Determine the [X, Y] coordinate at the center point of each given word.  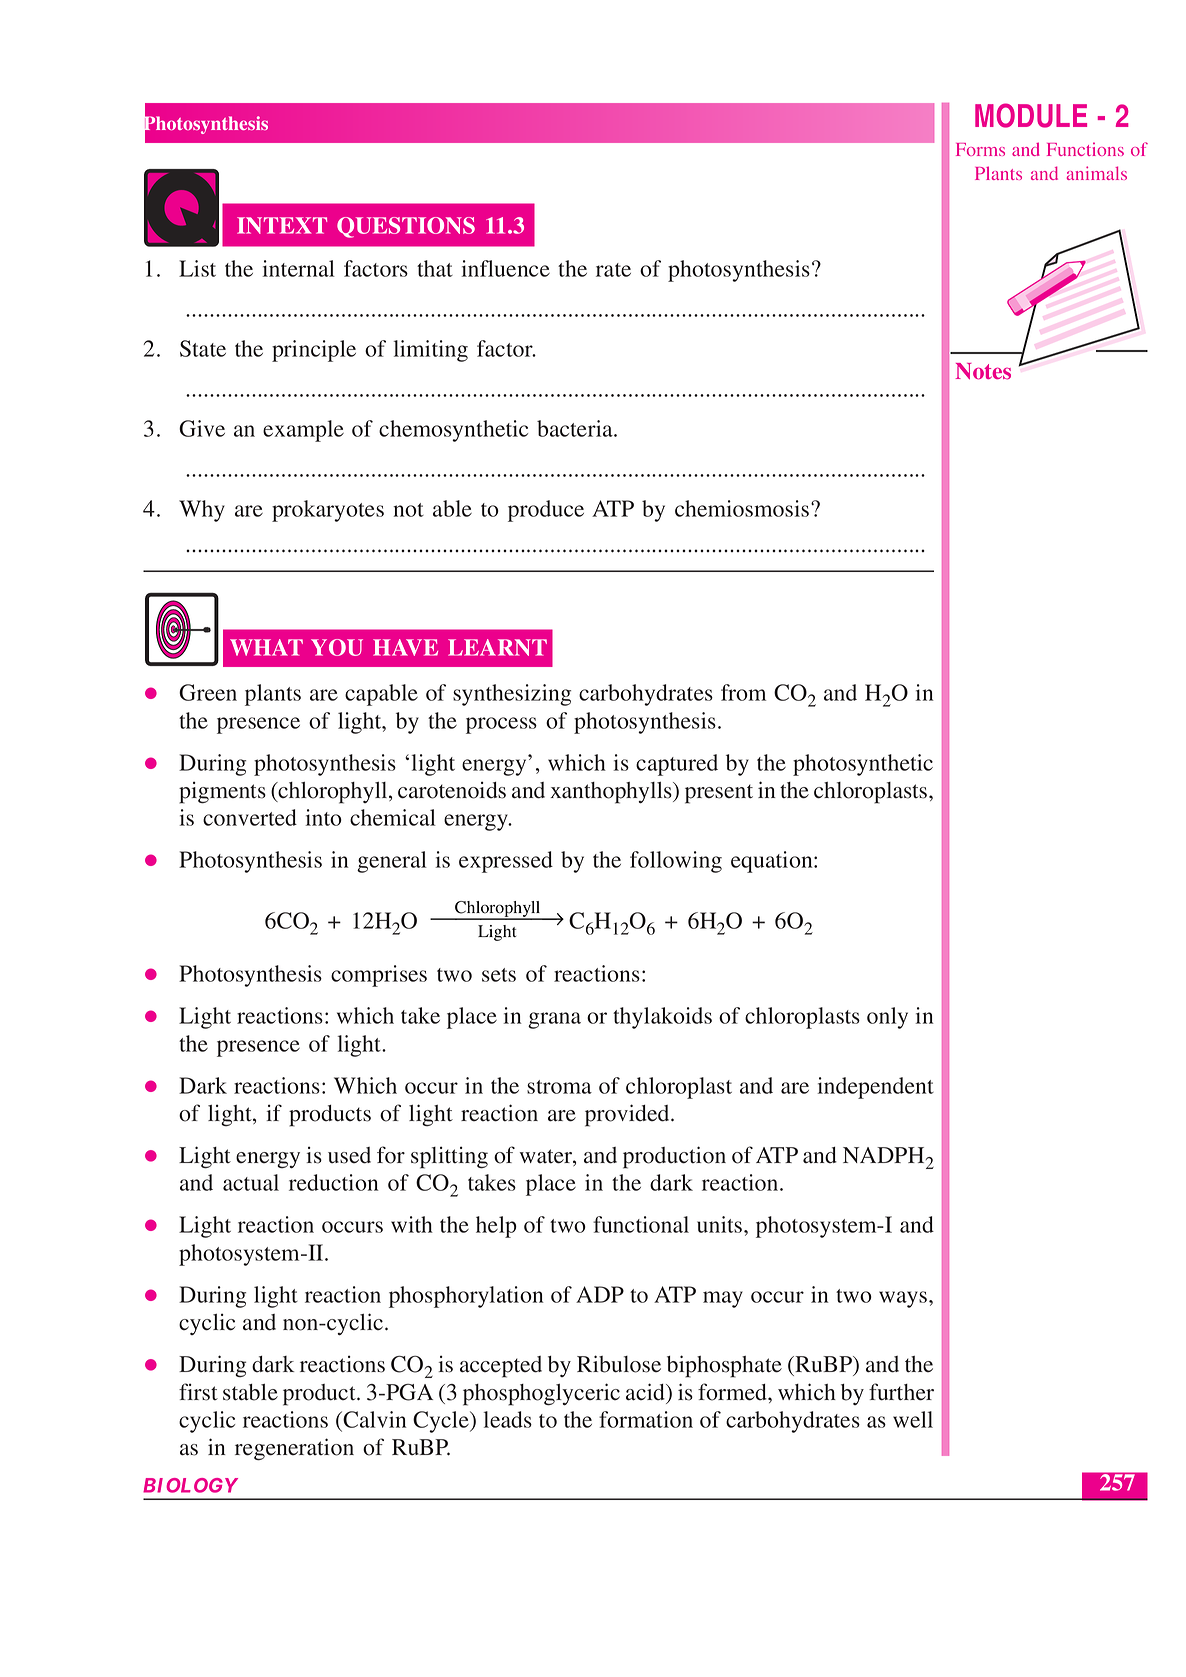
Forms [980, 149]
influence [506, 268]
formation [646, 1419]
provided [628, 1115]
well [913, 1419]
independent [876, 1088]
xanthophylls [612, 793]
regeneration [294, 1449]
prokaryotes [328, 511]
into [324, 817]
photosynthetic [863, 765]
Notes [983, 371]
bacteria [576, 428]
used [349, 1155]
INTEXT [282, 225]
